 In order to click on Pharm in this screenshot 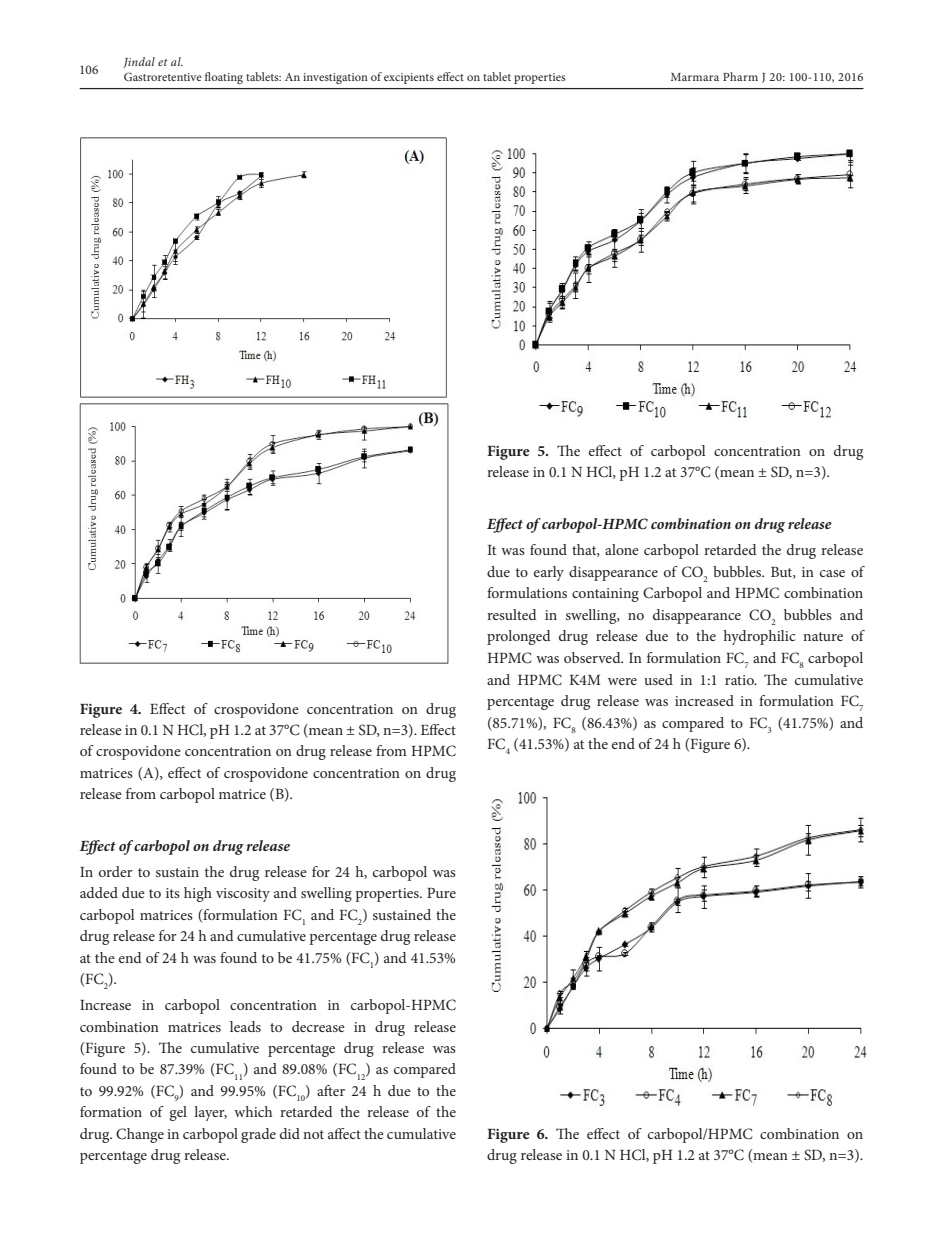, I will do `click(740, 76)`.
